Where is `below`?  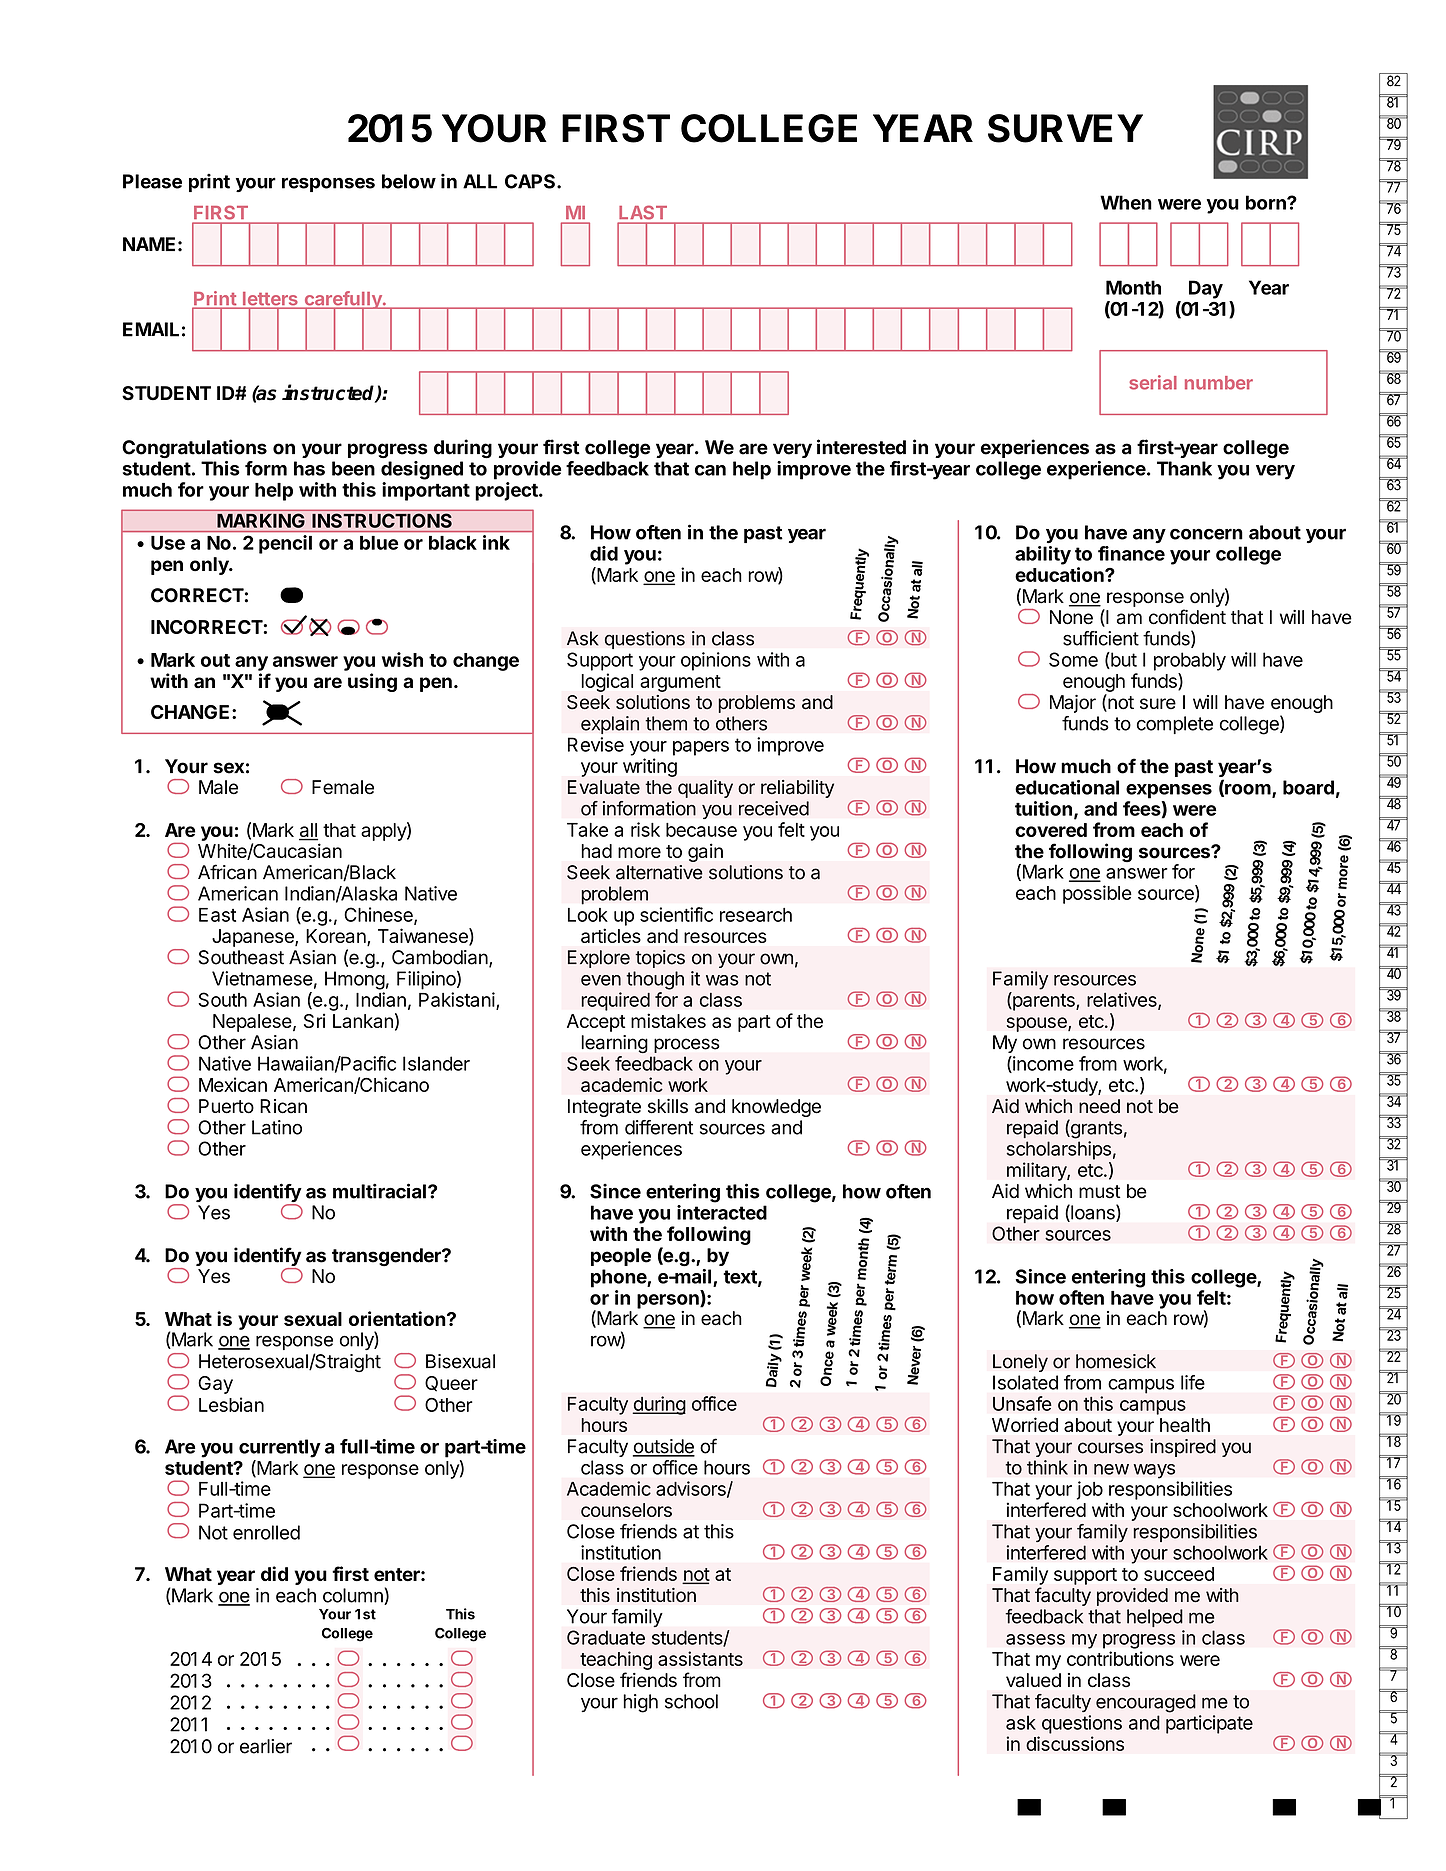
below is located at coordinates (409, 181).
